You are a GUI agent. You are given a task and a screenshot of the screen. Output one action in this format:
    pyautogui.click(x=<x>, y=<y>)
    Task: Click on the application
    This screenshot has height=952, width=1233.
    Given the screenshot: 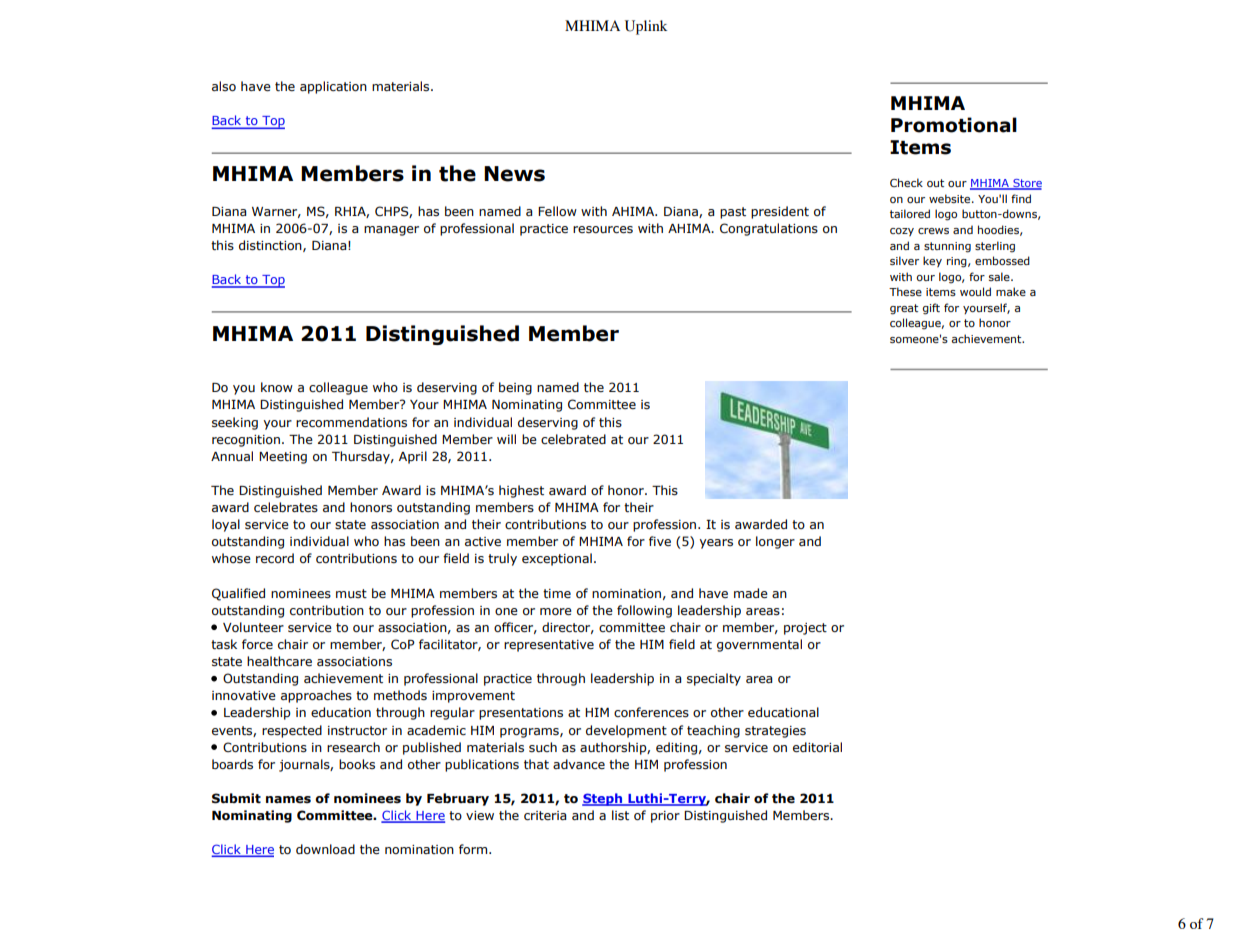 What is the action you would take?
    pyautogui.click(x=333, y=87)
